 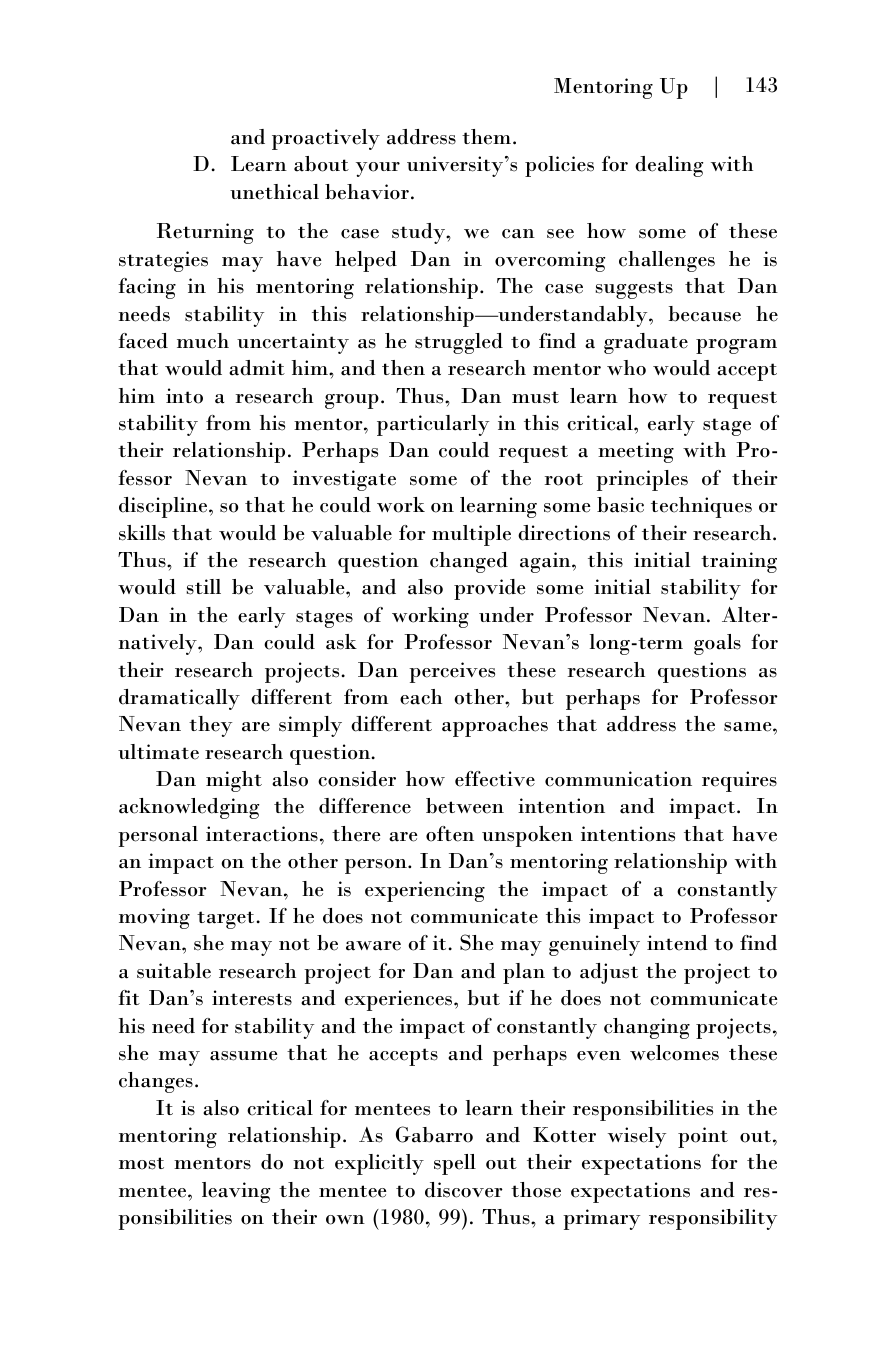 I want to click on leaving, so click(x=236, y=1192).
